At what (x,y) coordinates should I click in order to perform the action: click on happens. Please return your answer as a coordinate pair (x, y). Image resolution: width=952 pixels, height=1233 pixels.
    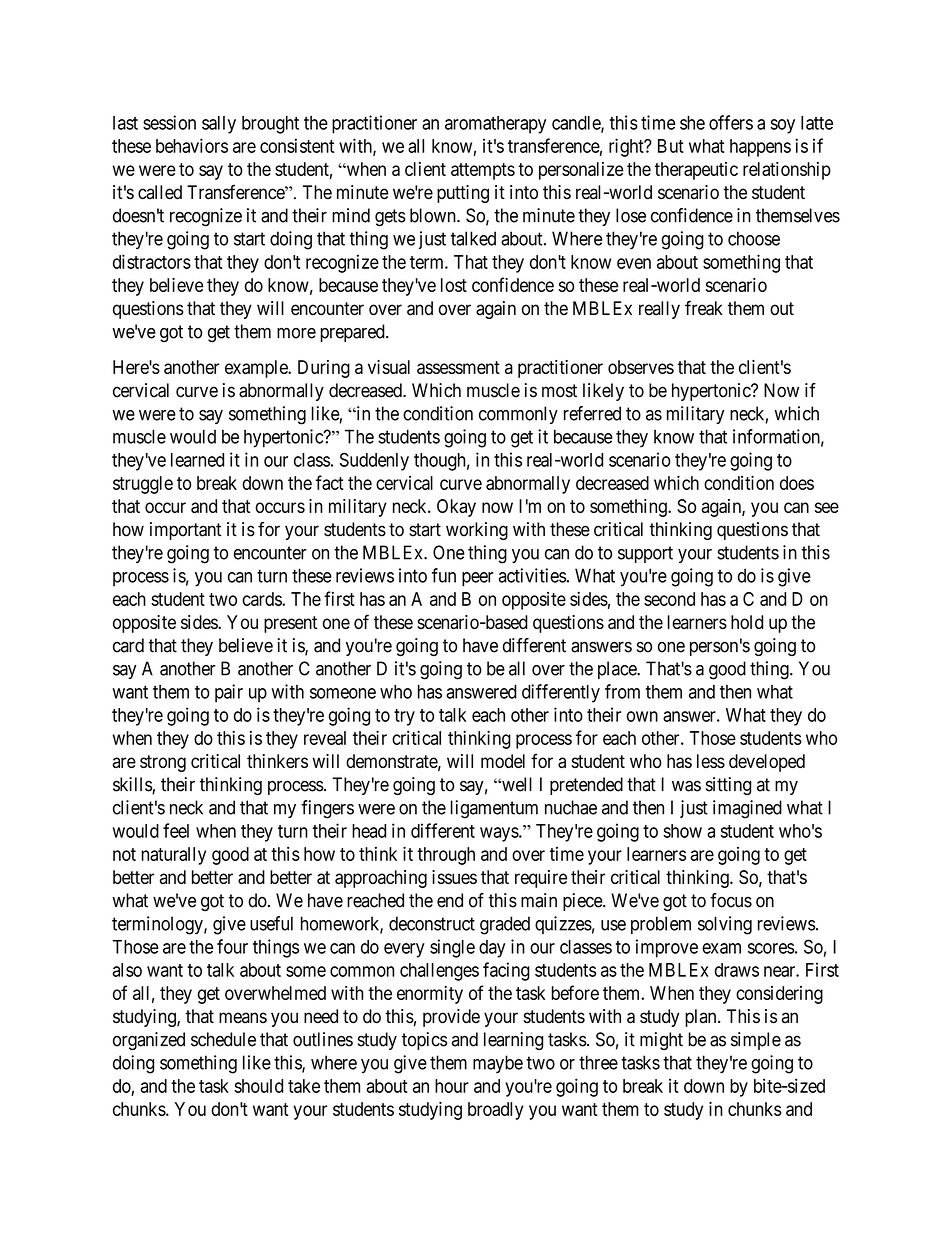
    Looking at the image, I should click on (760, 148).
